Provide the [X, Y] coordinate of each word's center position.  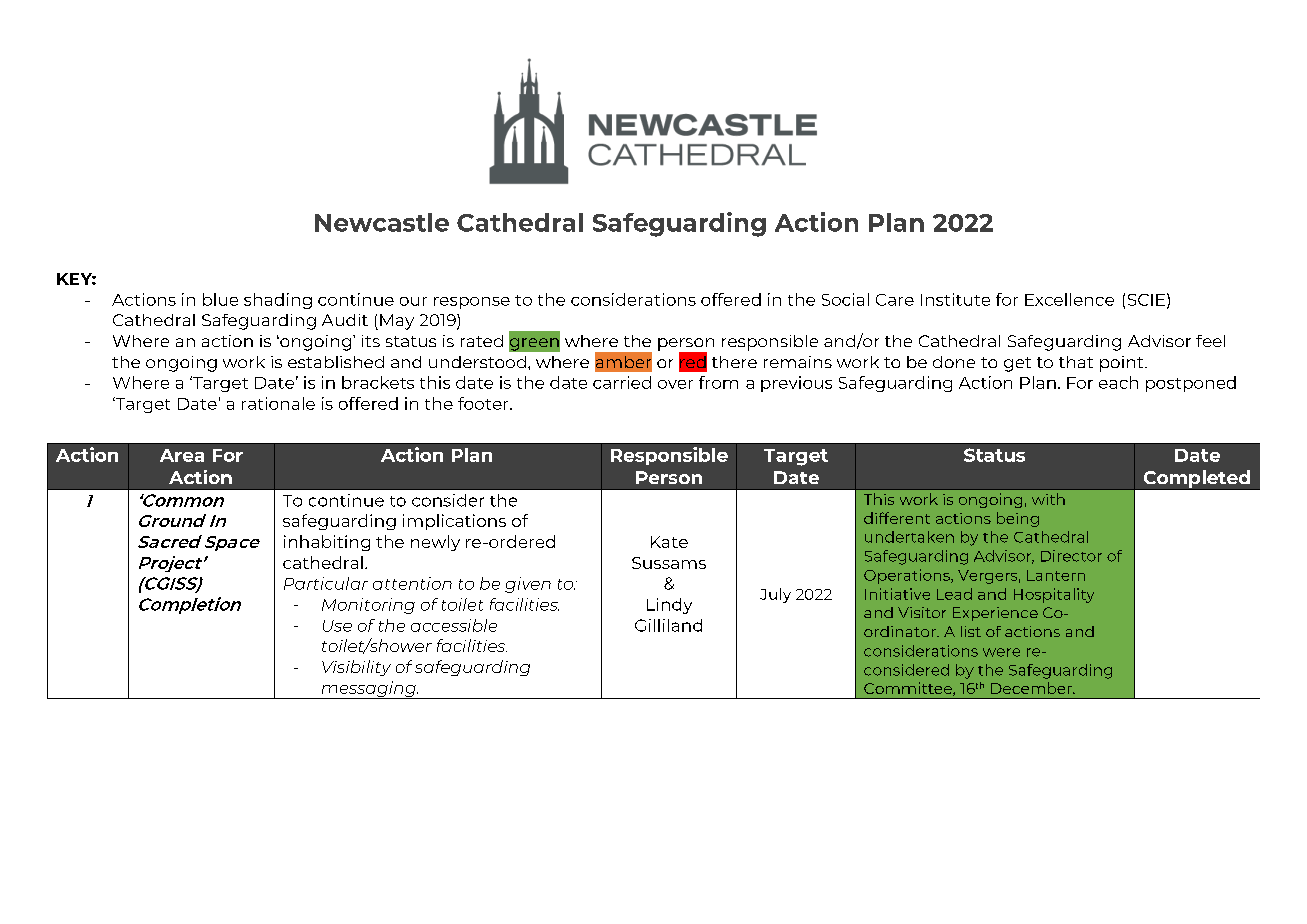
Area [182, 455]
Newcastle [382, 222]
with [1048, 499]
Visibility [356, 668]
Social [845, 299]
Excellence [1069, 299]
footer [484, 403]
